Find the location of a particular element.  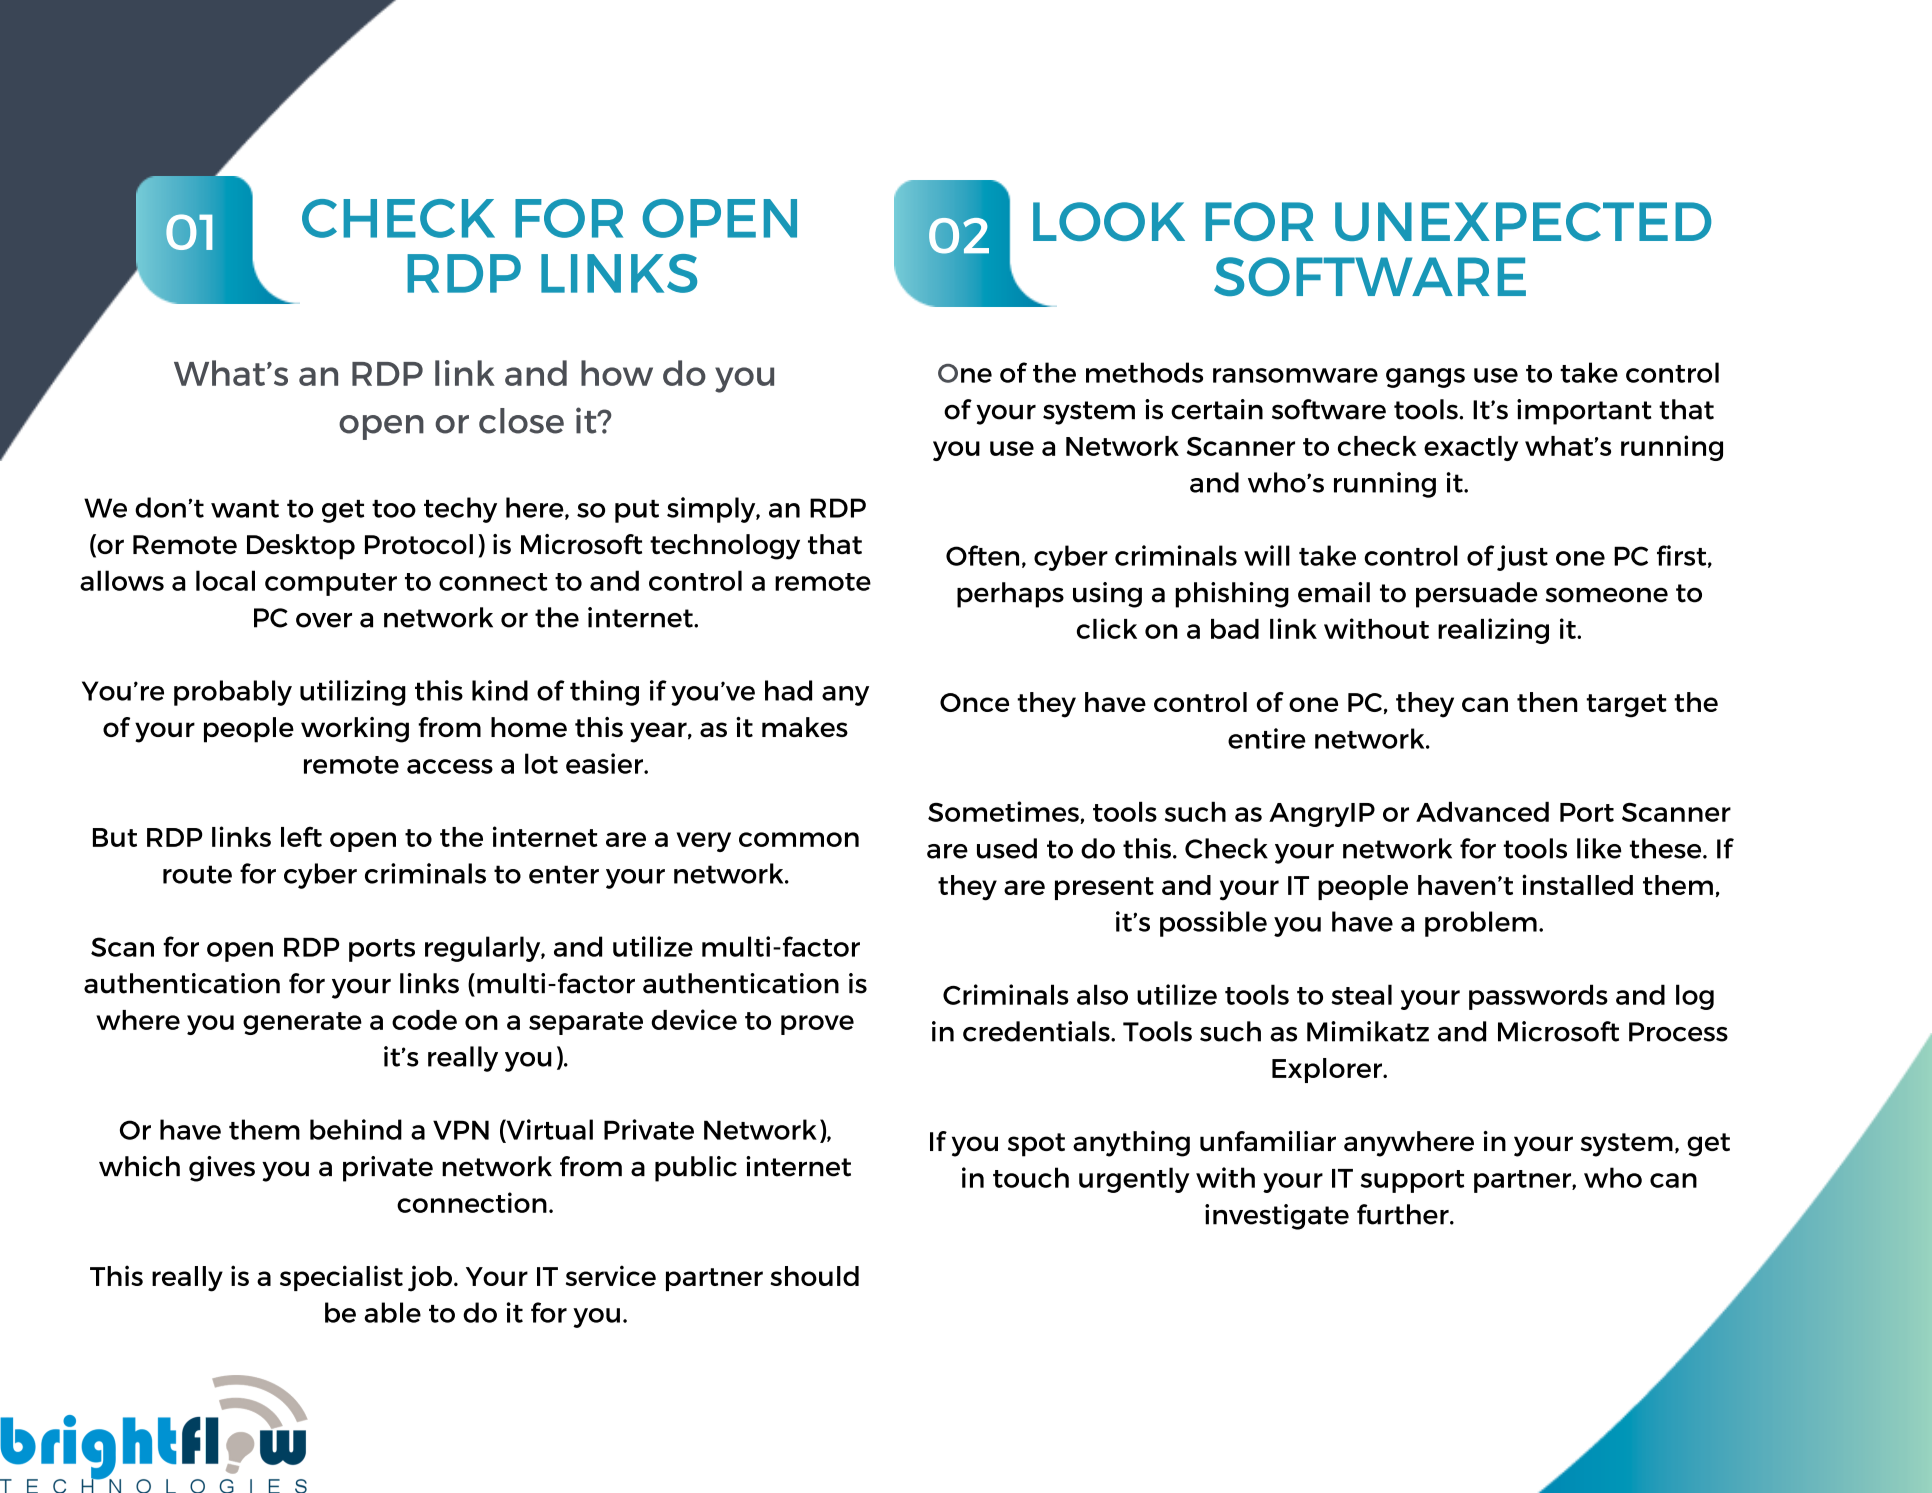

want is located at coordinates (245, 509).
